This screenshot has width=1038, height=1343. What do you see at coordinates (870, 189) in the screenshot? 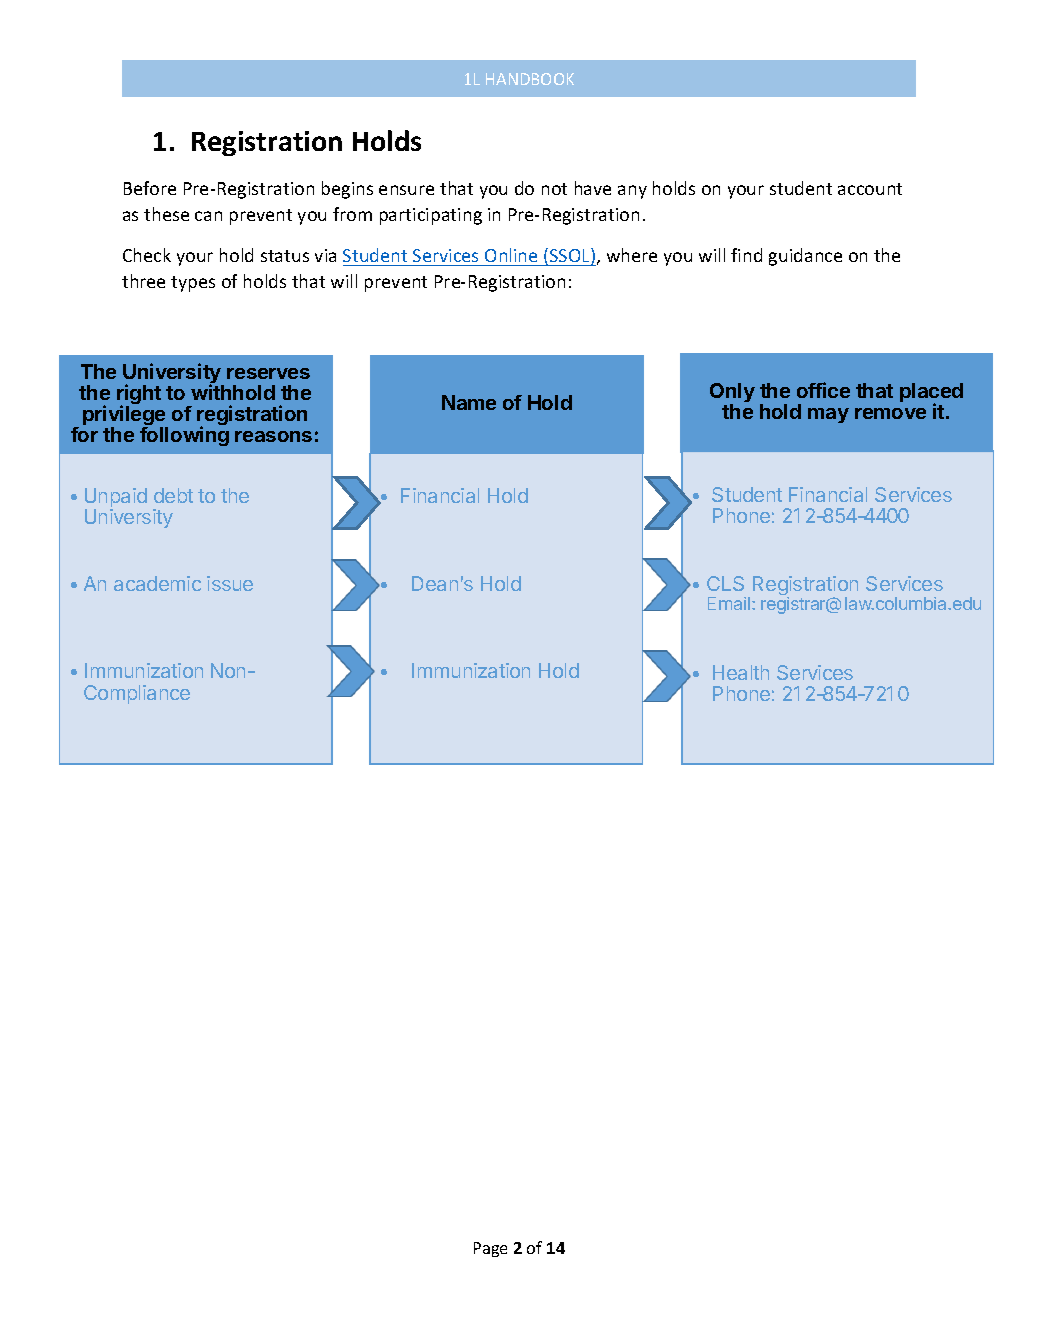
I see `account` at bounding box center [870, 189].
